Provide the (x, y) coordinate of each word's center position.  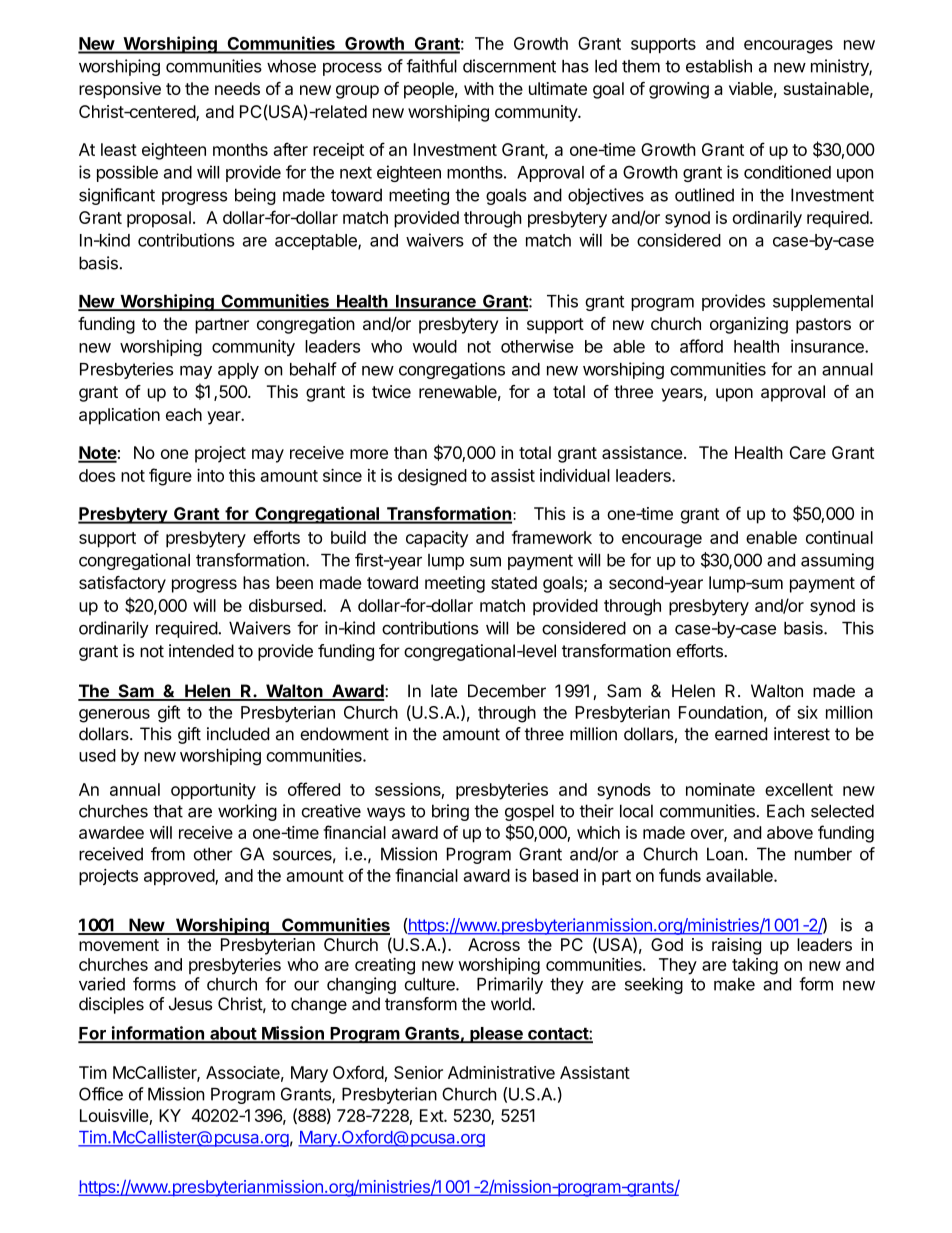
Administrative (501, 1072)
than (410, 452)
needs (237, 88)
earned (741, 734)
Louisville (115, 1117)
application (119, 416)
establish (719, 66)
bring (450, 812)
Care (808, 452)
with (479, 88)
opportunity (213, 791)
